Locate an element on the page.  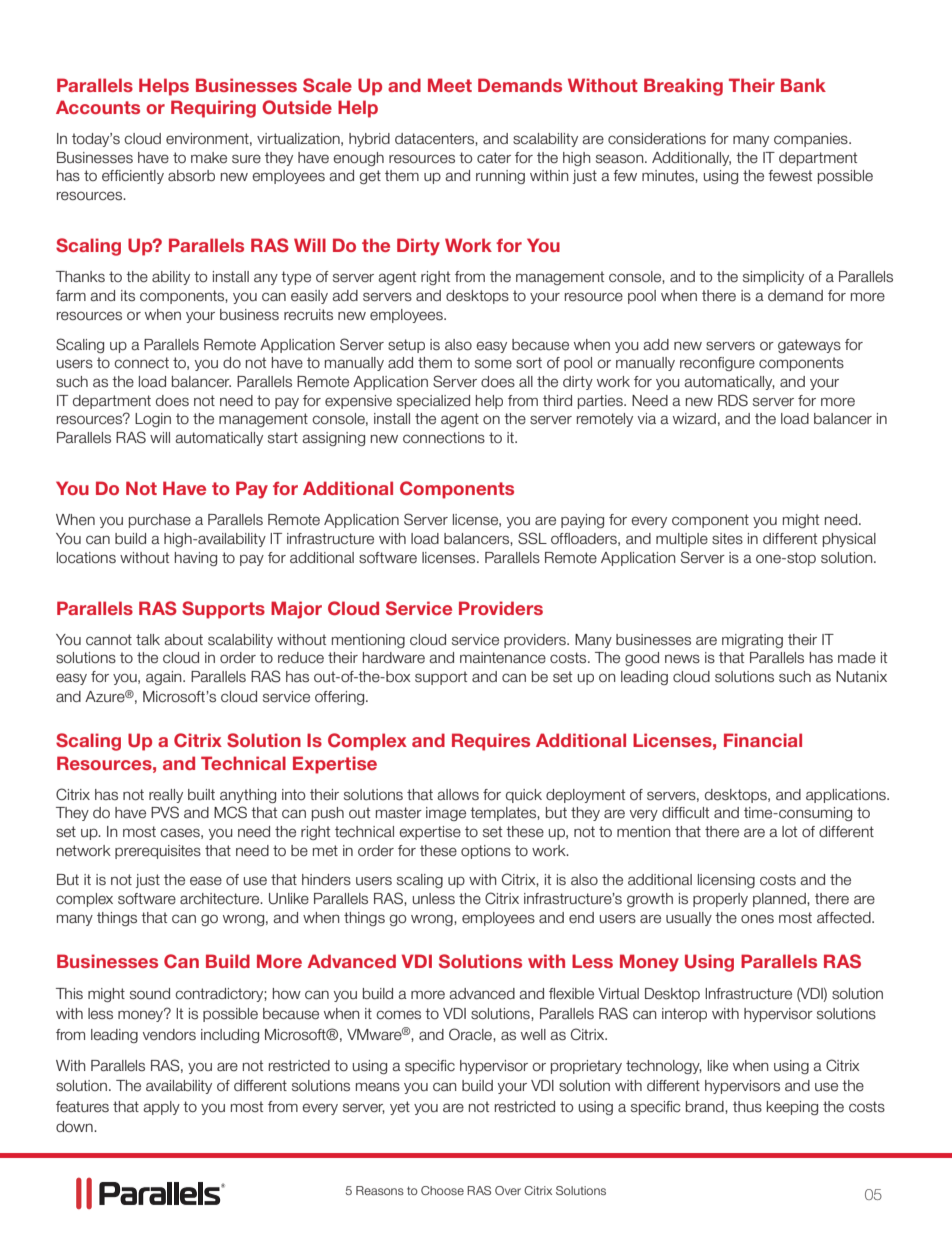
talk is located at coordinates (148, 640).
